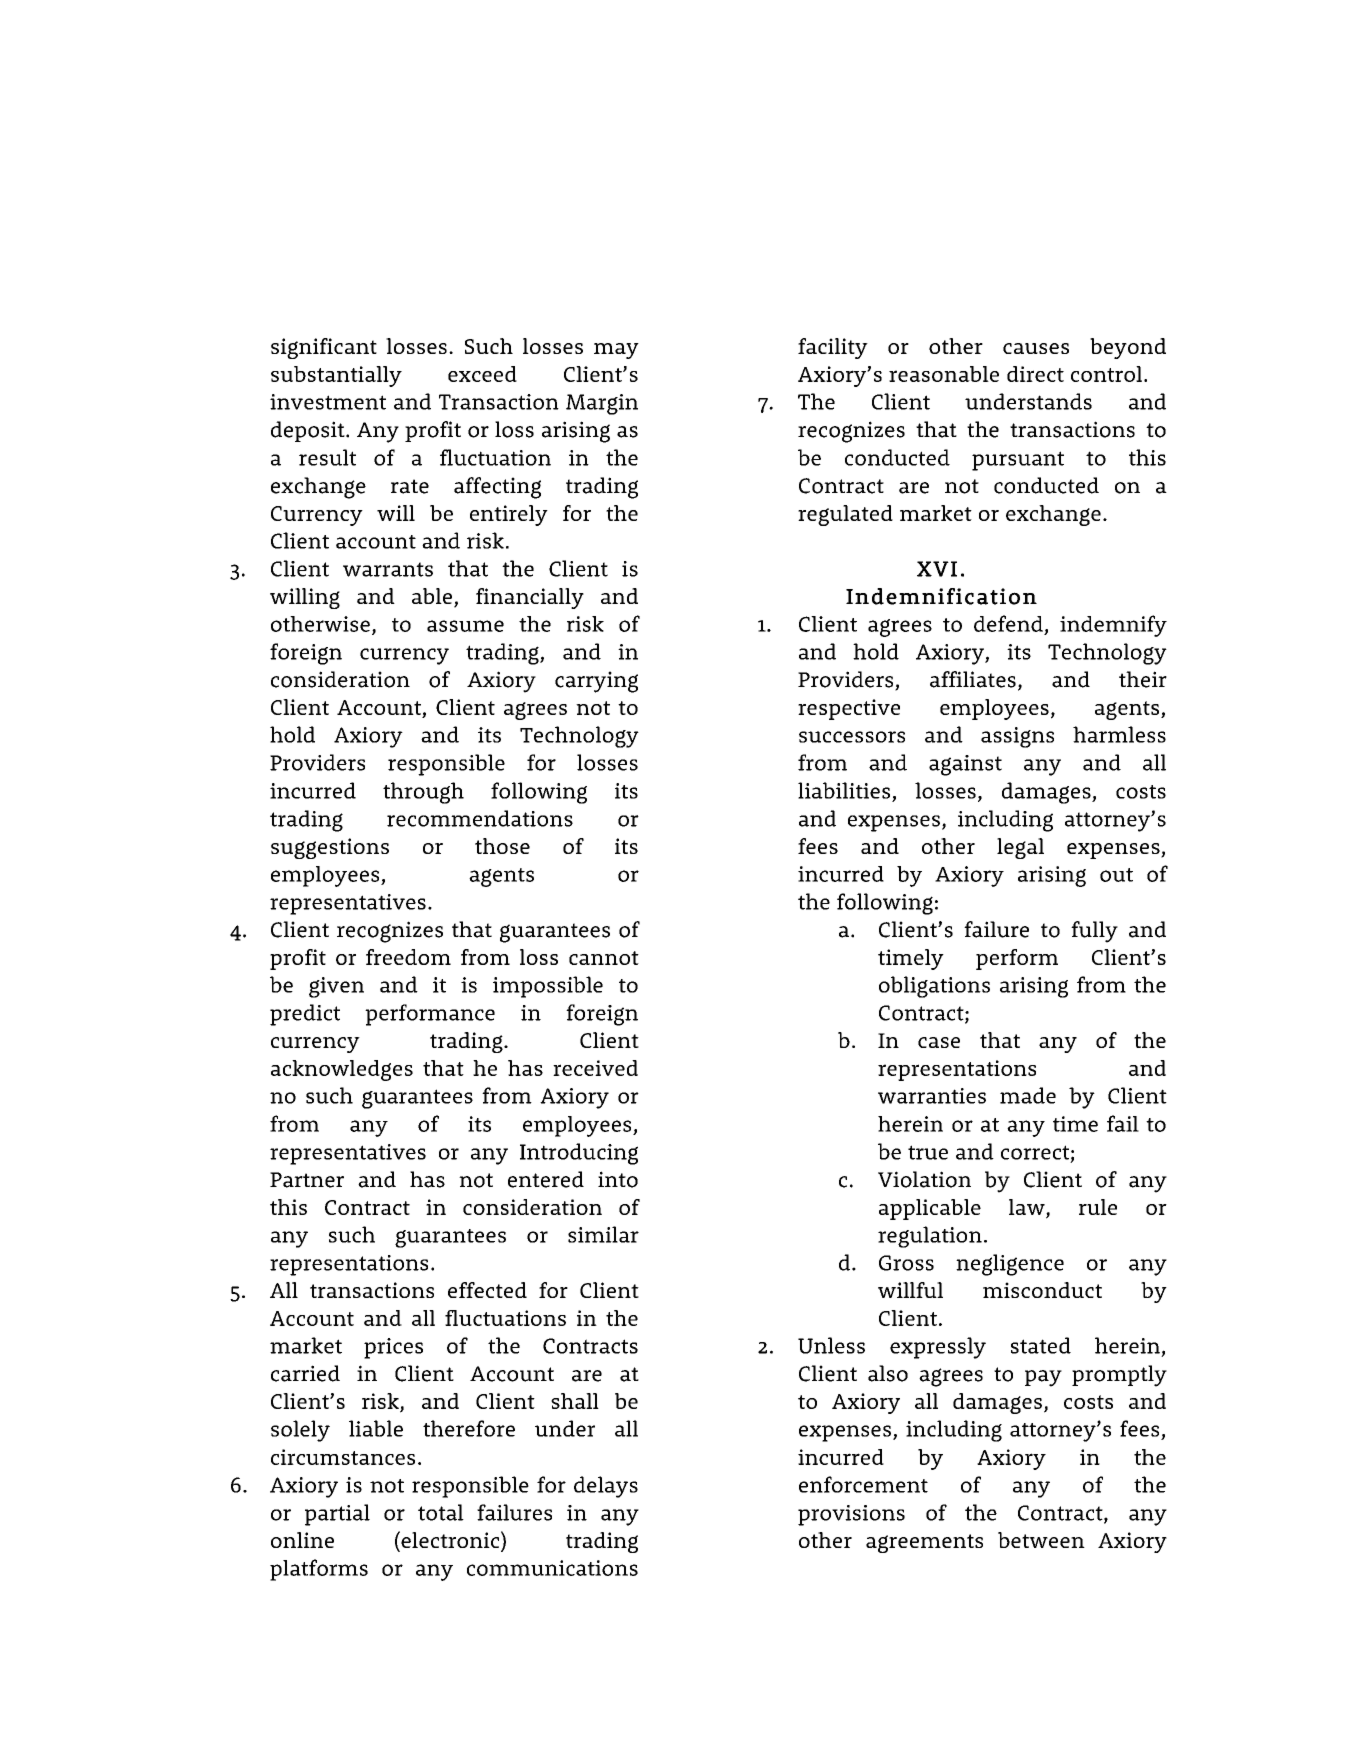 Image resolution: width=1360 pixels, height=1759 pixels. What do you see at coordinates (441, 1512) in the image?
I see `total` at bounding box center [441, 1512].
